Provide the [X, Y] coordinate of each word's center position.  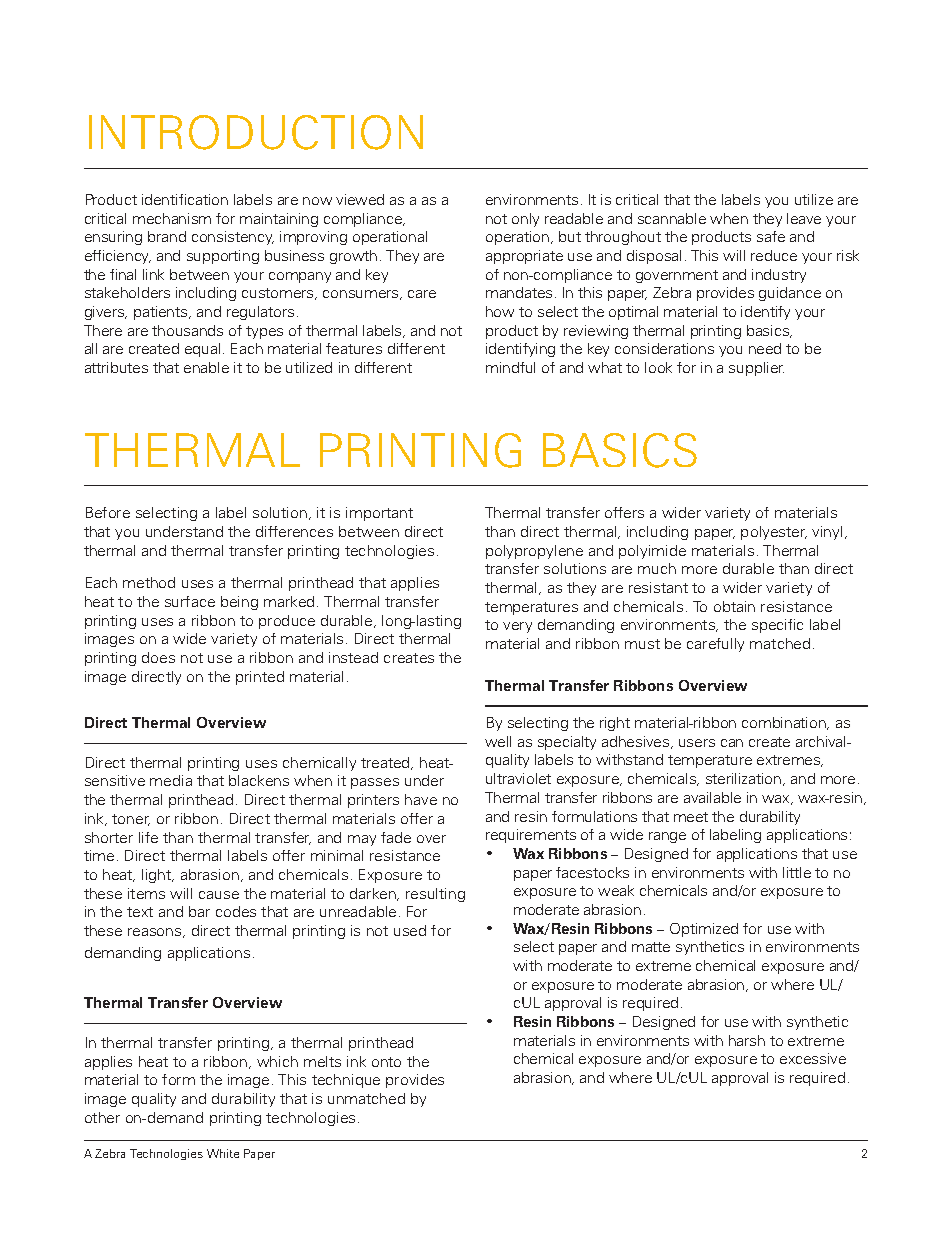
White [223, 1153]
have [421, 799]
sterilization [745, 779]
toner [131, 820]
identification [185, 199]
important [379, 514]
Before [108, 512]
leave [804, 218]
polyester [774, 533]
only [525, 220]
